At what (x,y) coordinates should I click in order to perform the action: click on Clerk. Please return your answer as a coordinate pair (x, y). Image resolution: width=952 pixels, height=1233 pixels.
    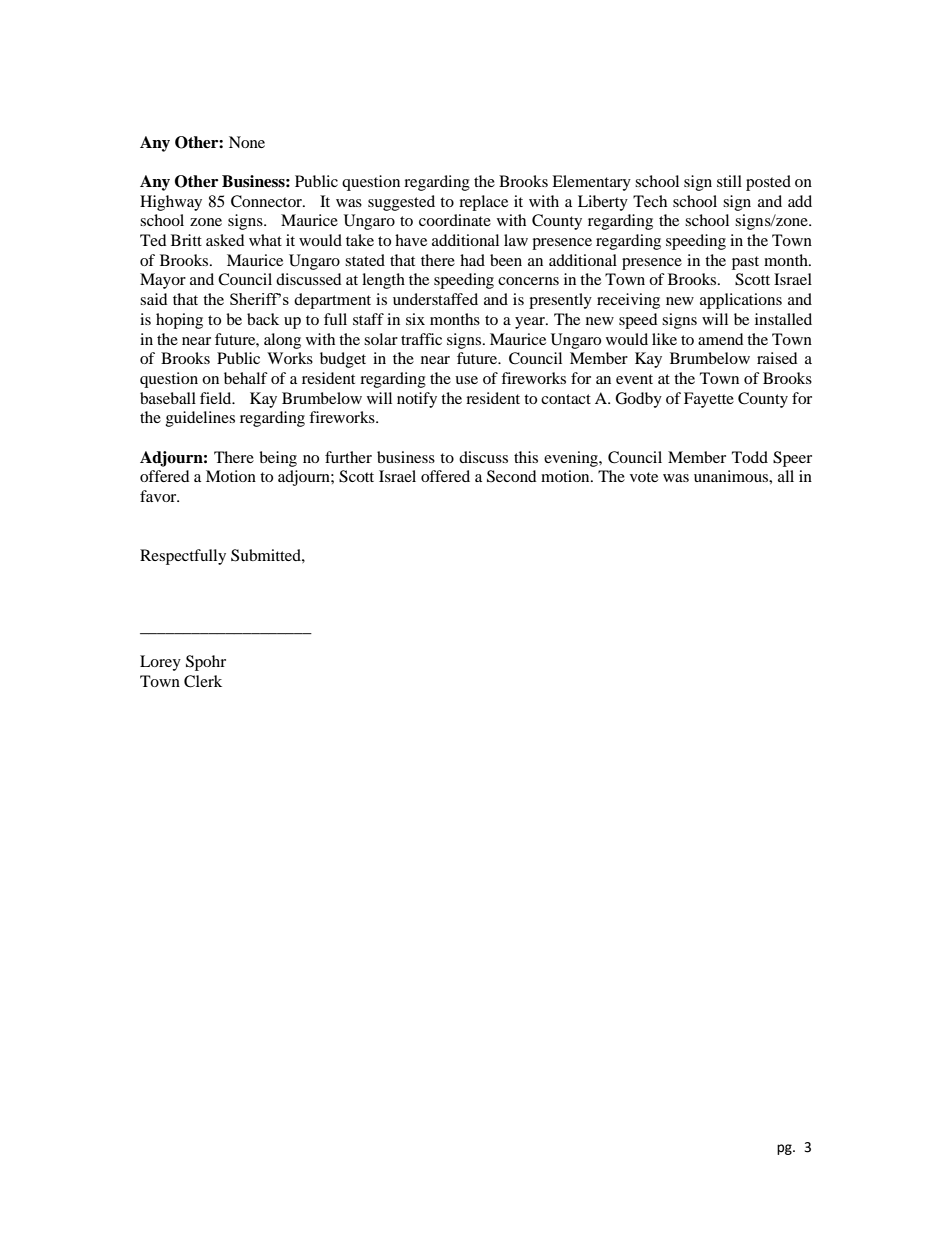
    Looking at the image, I should click on (203, 681).
